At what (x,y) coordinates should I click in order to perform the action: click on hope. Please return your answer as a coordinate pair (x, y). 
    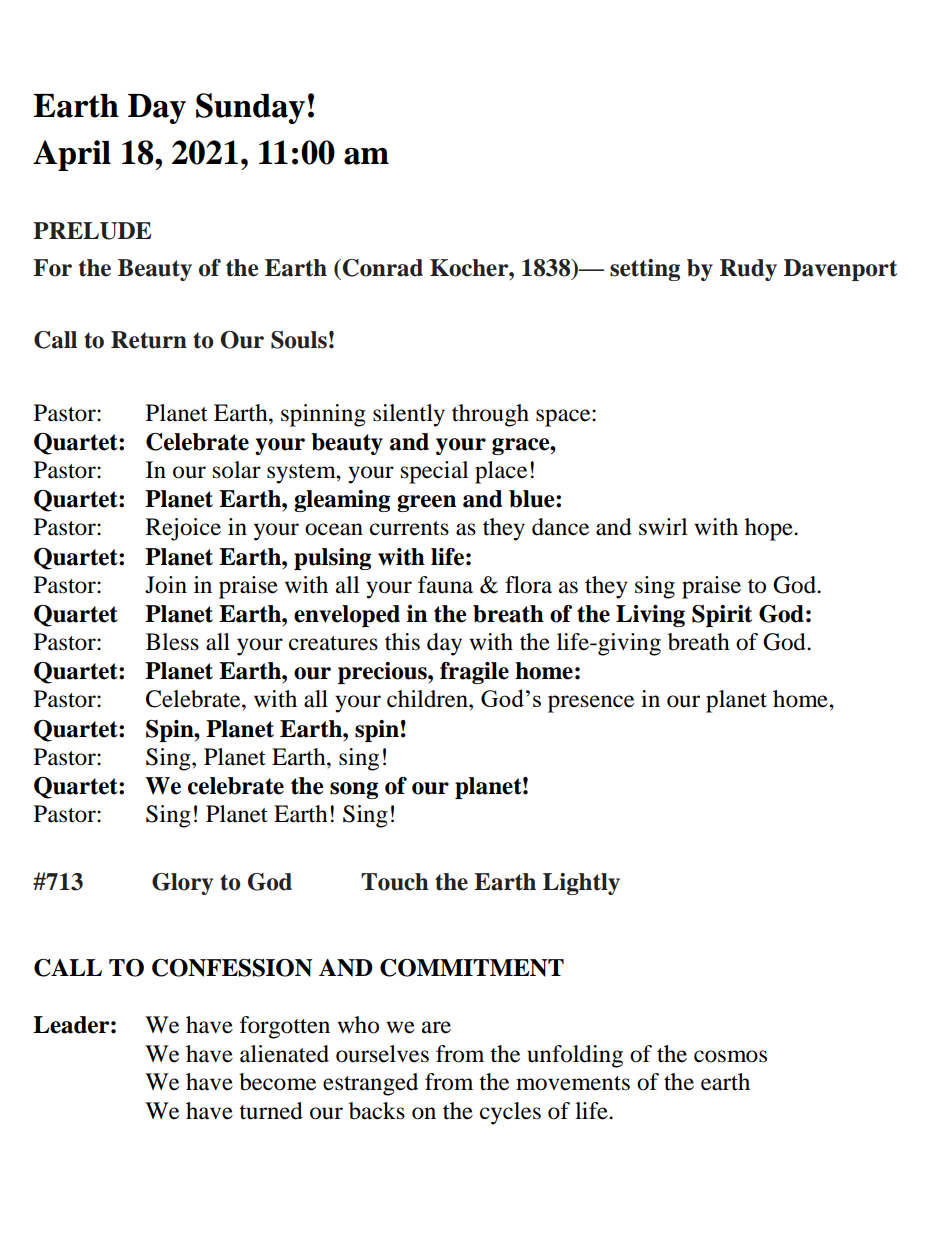
    Looking at the image, I should click on (770, 529).
